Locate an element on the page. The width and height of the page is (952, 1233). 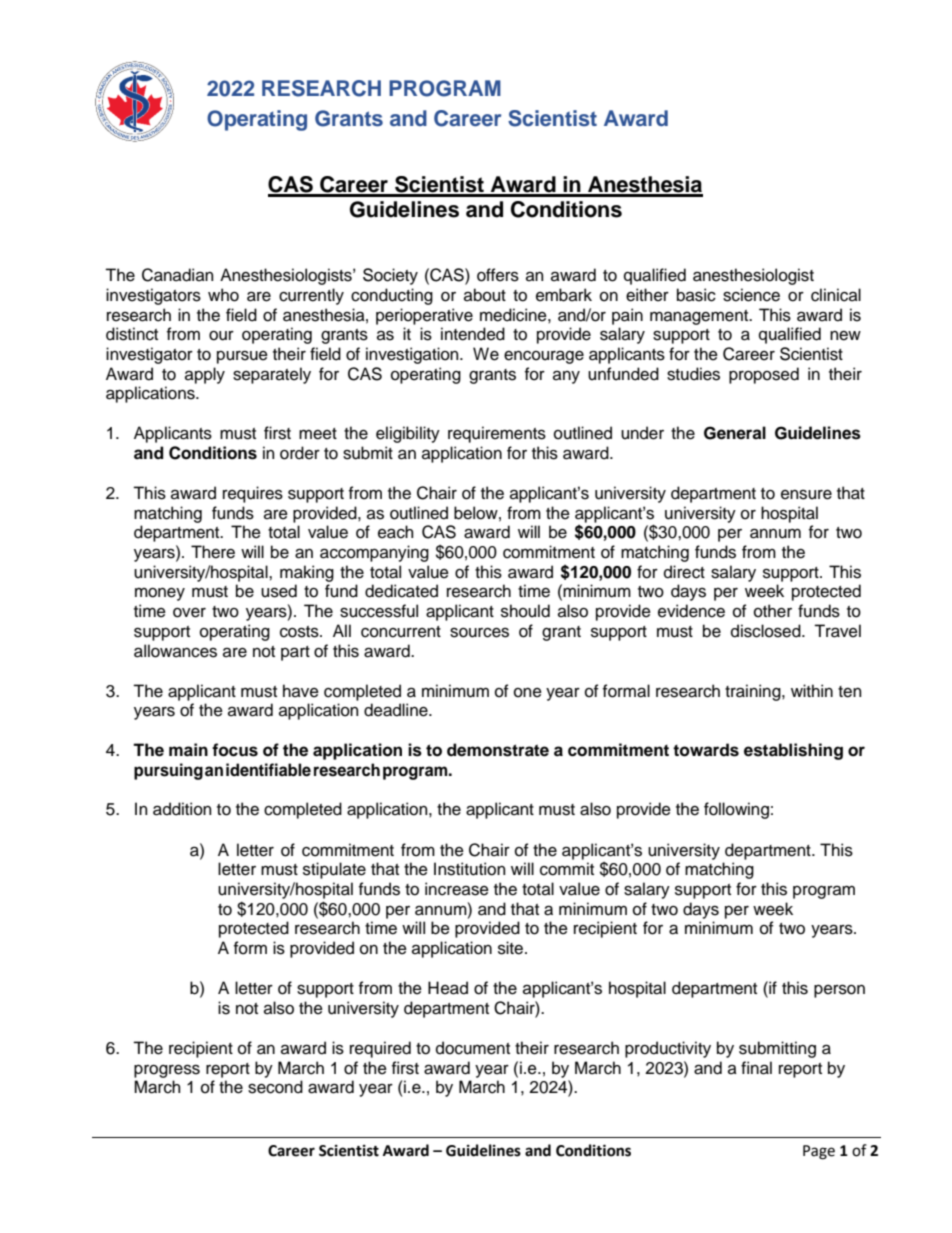
about is located at coordinates (485, 295).
